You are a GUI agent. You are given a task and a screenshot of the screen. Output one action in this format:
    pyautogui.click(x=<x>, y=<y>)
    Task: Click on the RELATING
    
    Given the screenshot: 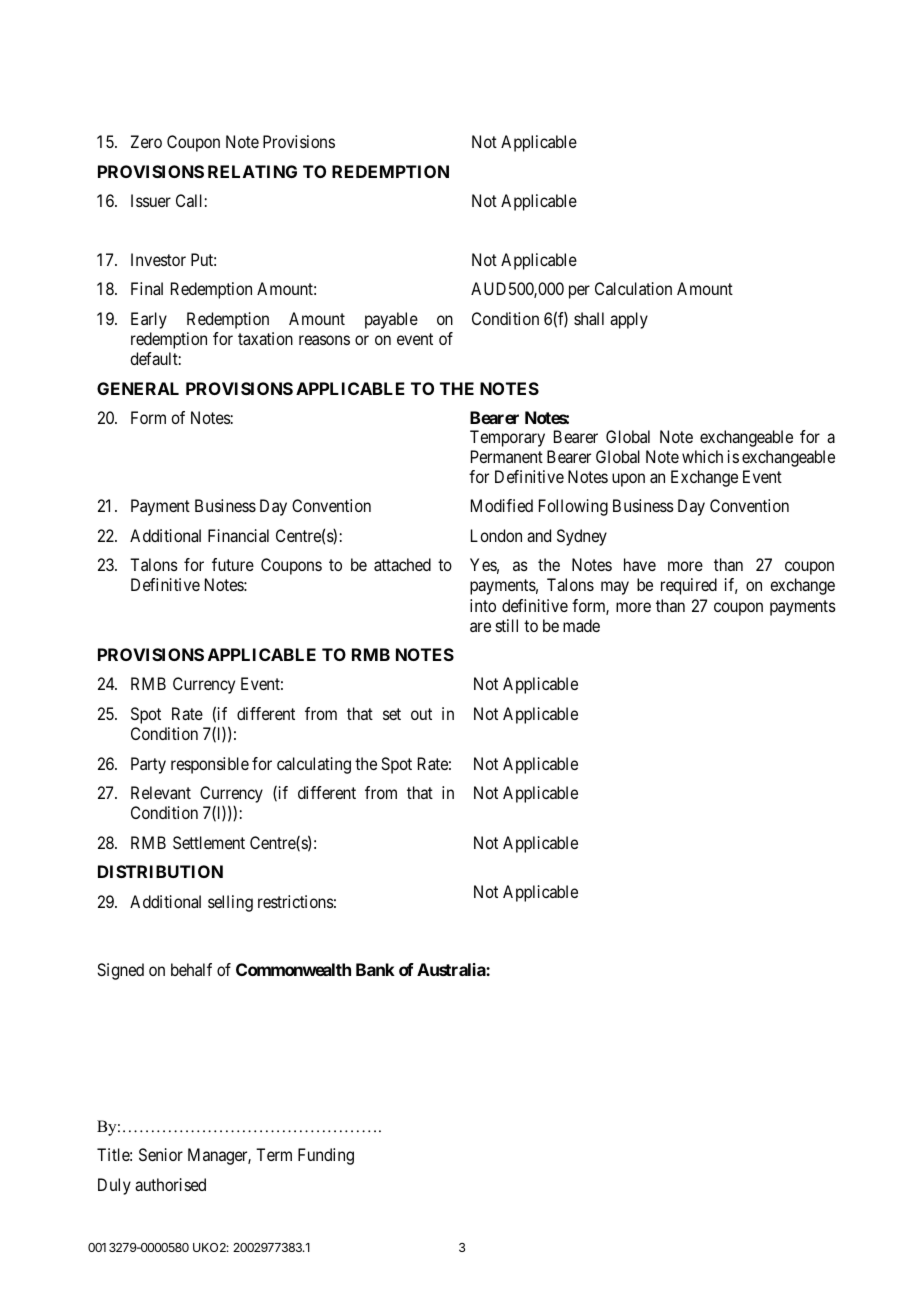 What is the action you would take?
    pyautogui.click(x=252, y=171)
